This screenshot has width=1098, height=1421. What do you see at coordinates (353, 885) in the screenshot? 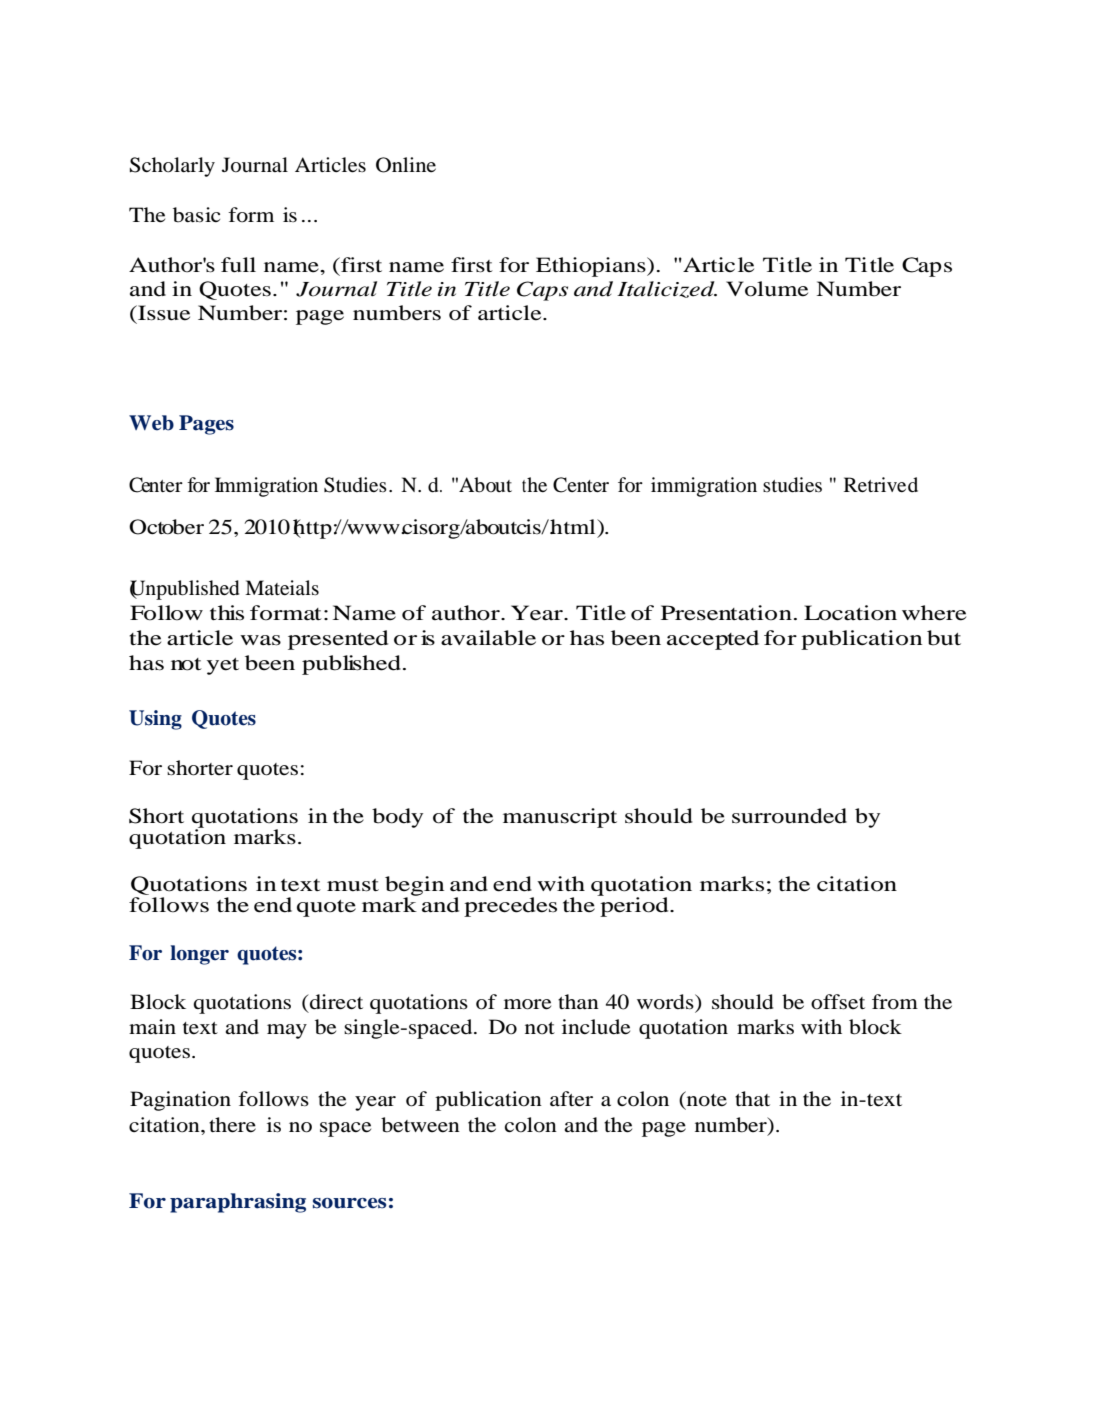
I see `must` at bounding box center [353, 885].
